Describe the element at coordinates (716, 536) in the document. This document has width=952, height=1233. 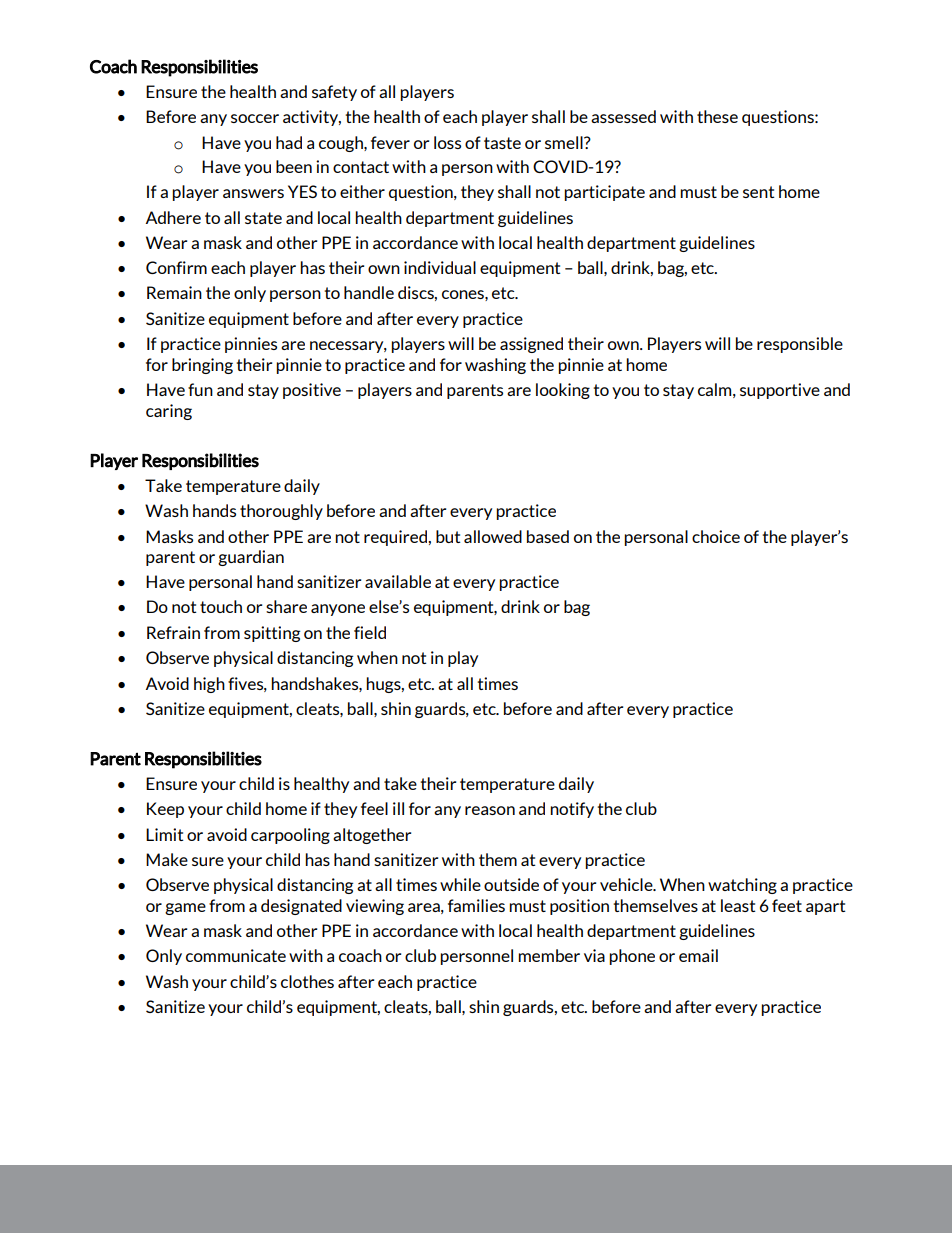
I see `choice` at that location.
